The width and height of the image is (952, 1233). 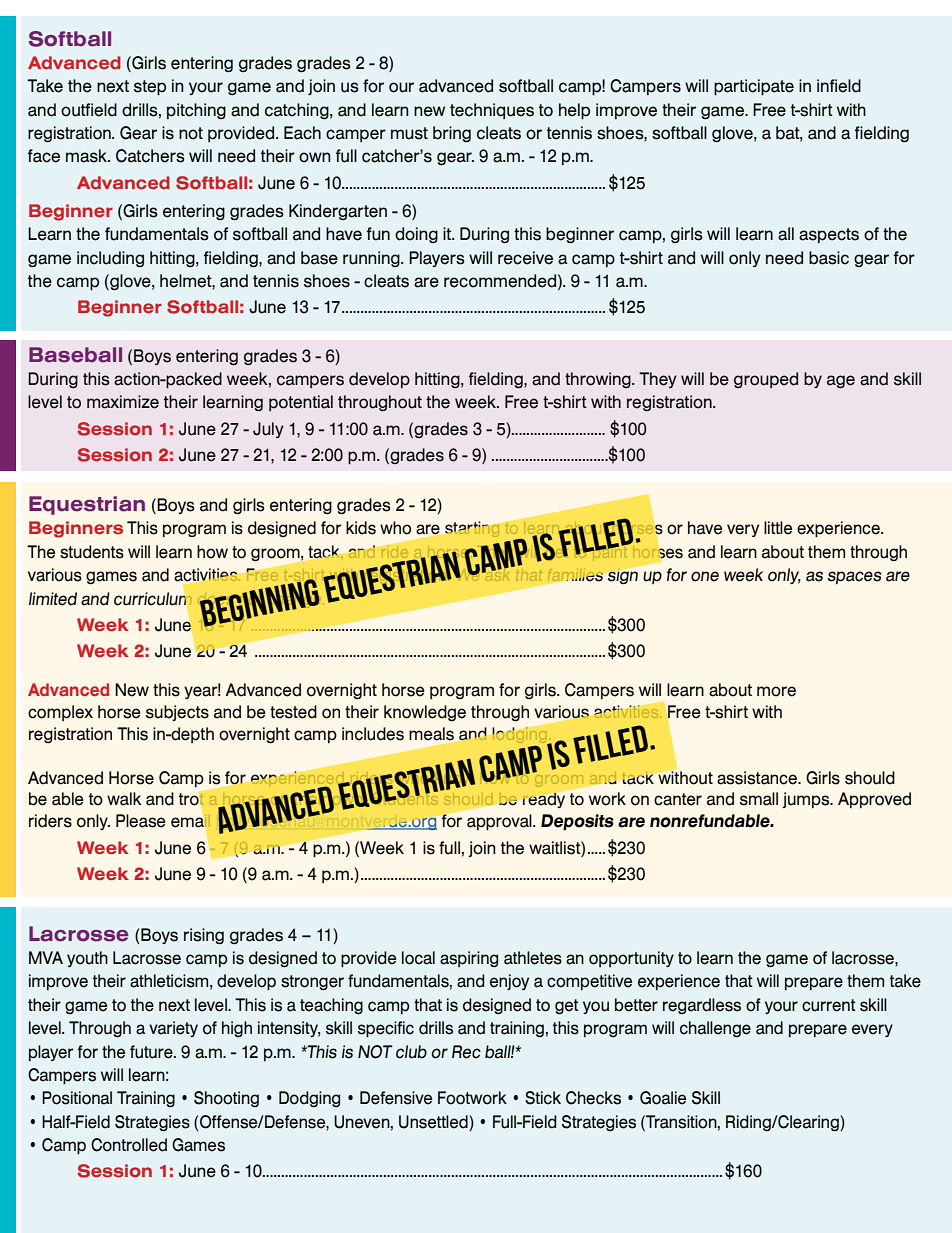 I want to click on step, so click(x=150, y=88).
